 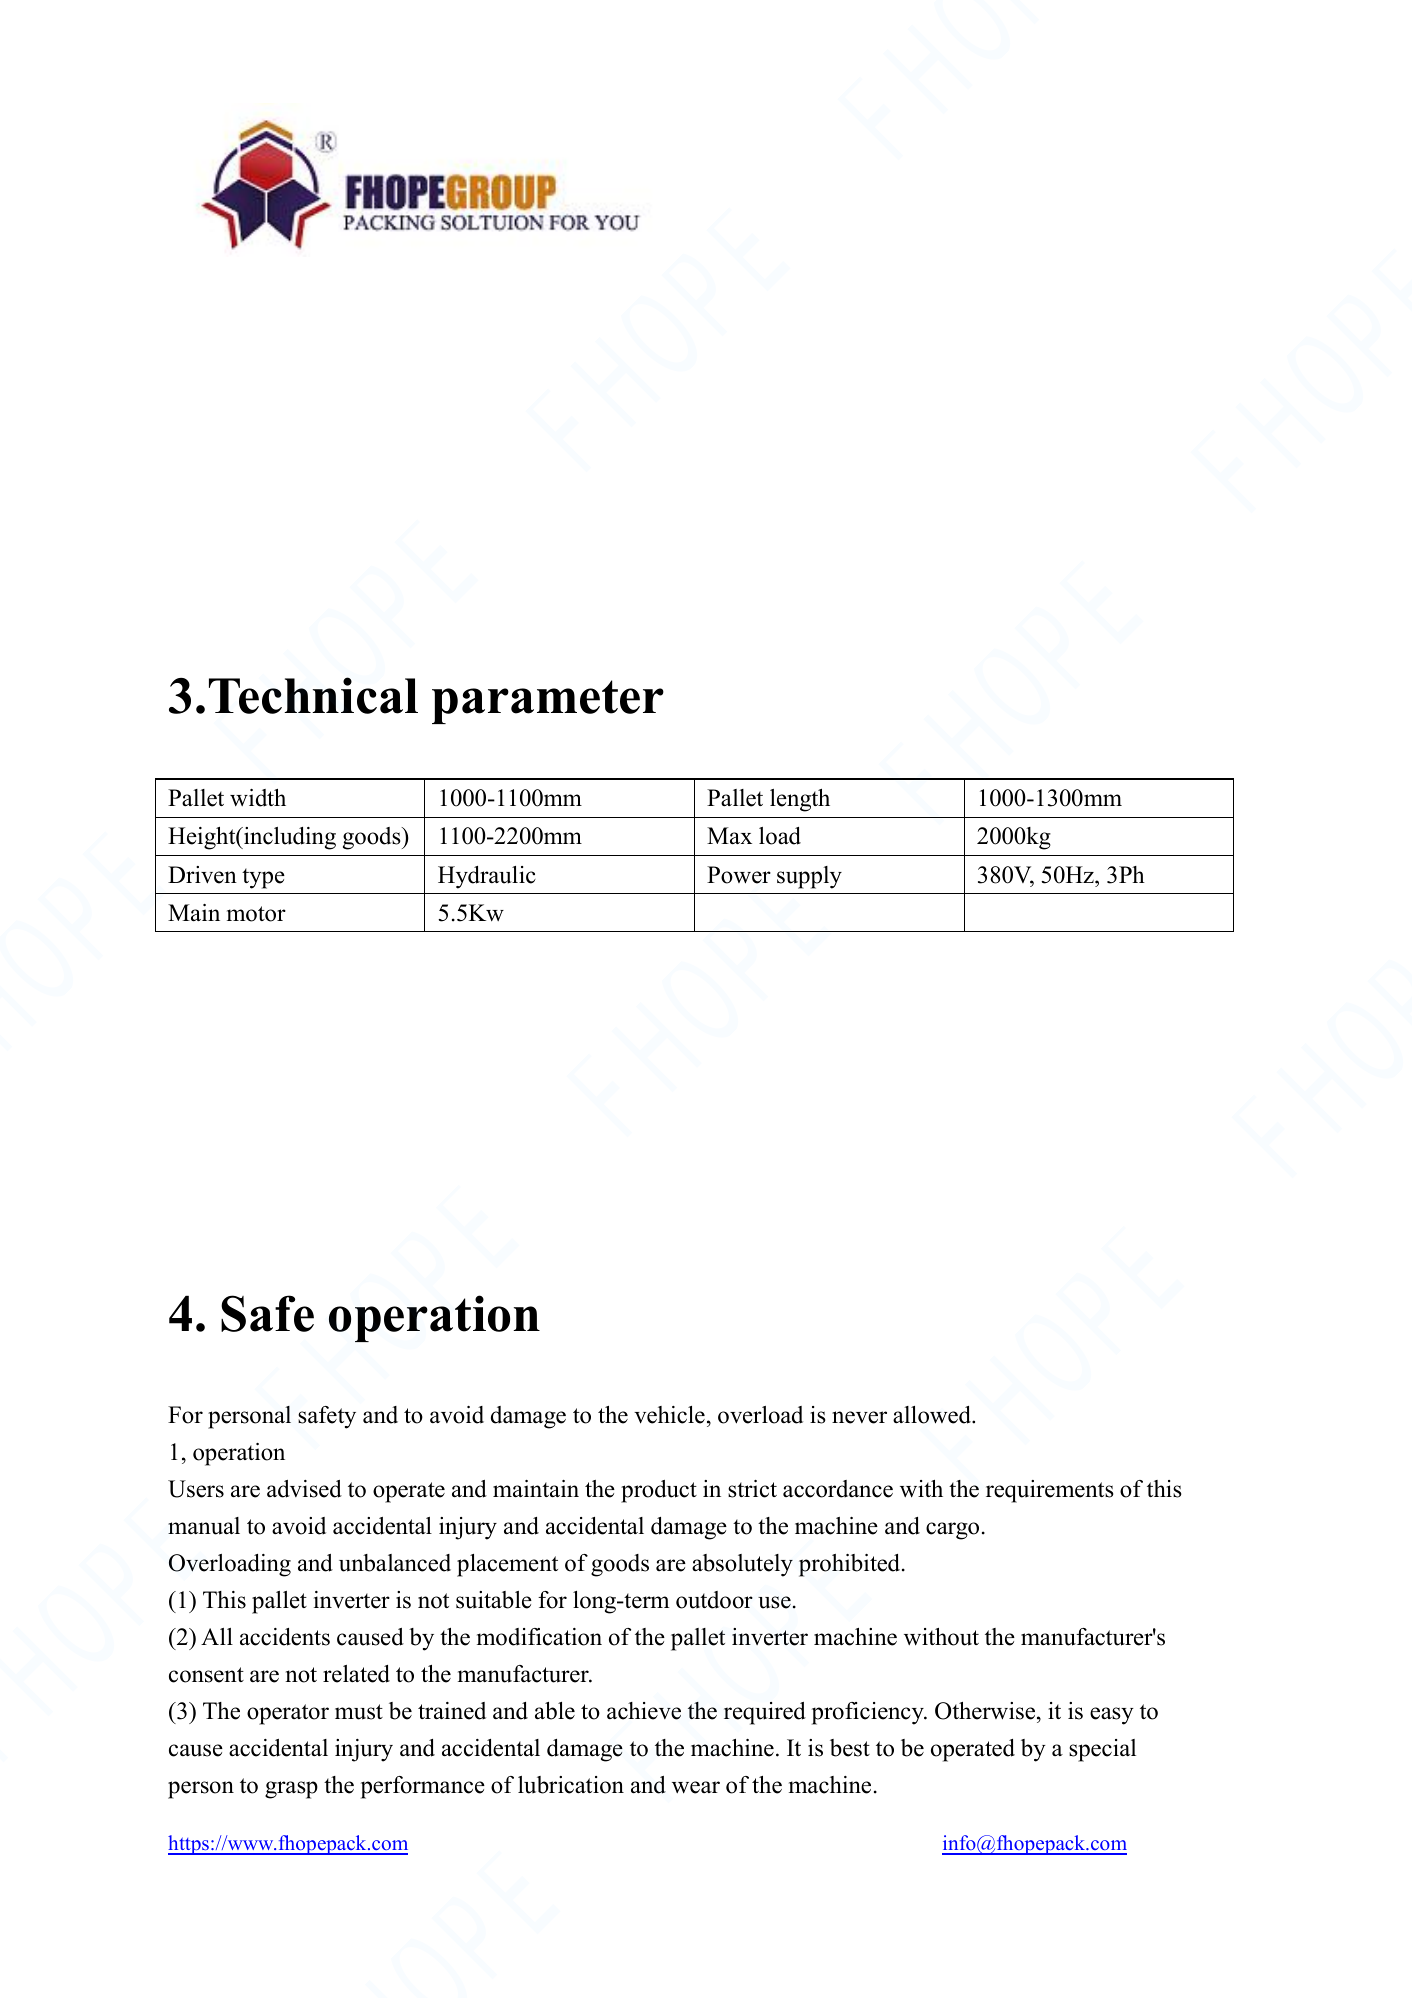 What do you see at coordinates (304, 1489) in the screenshot?
I see `advised` at bounding box center [304, 1489].
